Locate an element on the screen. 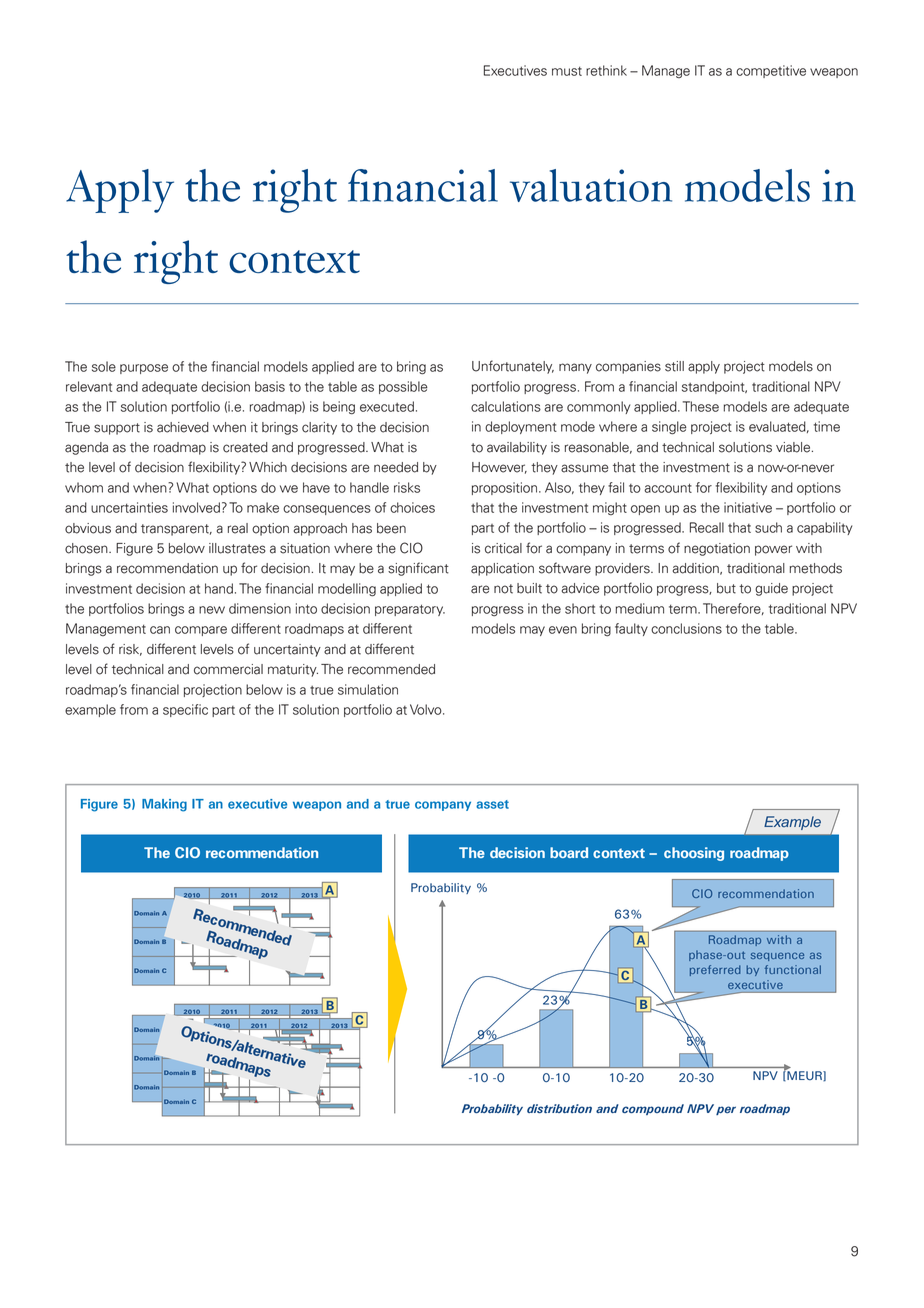  per is located at coordinates (726, 1110).
